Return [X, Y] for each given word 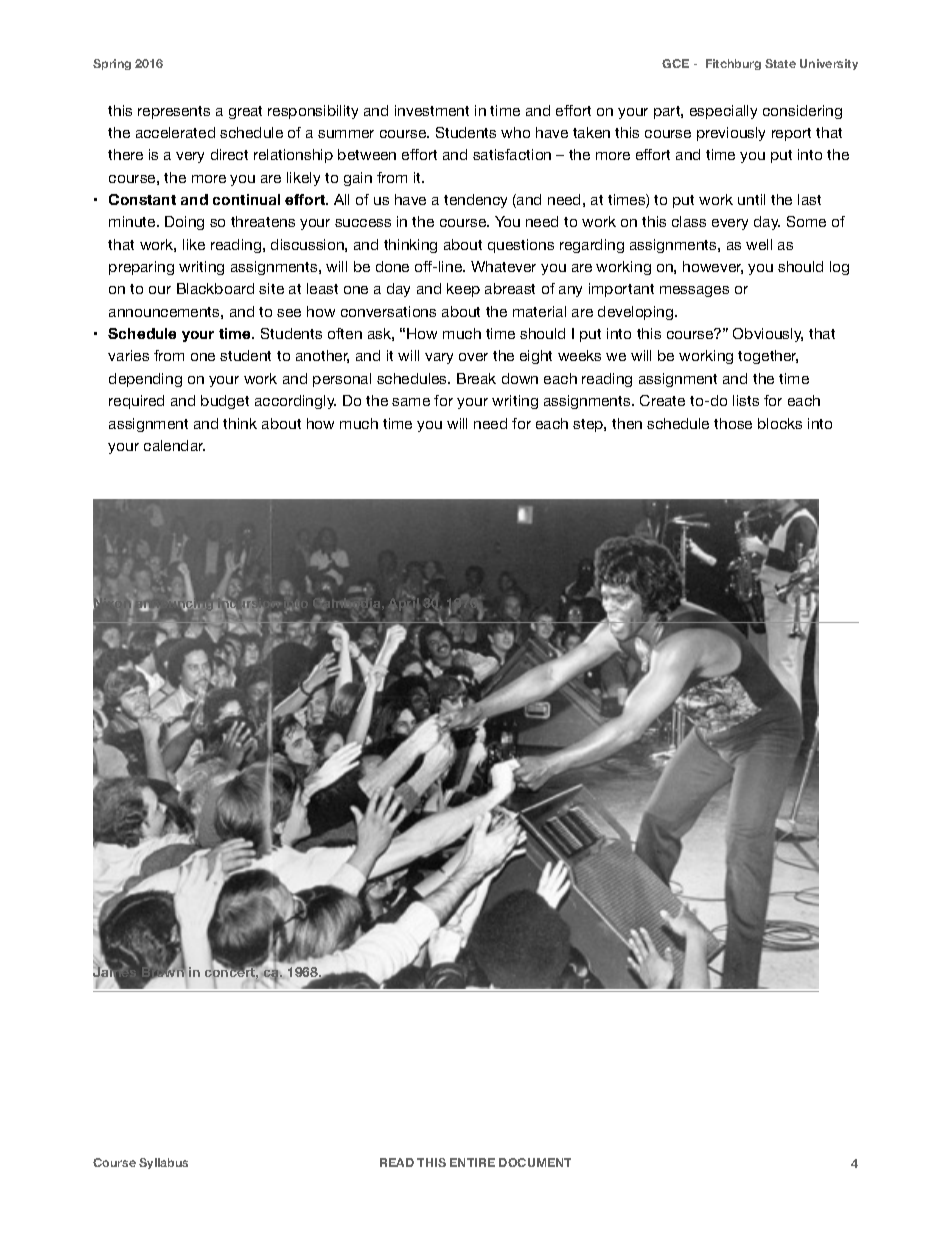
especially [723, 112]
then [627, 423]
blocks [780, 423]
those [733, 423]
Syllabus [163, 1163]
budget [225, 402]
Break [476, 378]
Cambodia [346, 605]
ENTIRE [472, 1162]
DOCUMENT [535, 1162]
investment [432, 110]
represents [174, 112]
